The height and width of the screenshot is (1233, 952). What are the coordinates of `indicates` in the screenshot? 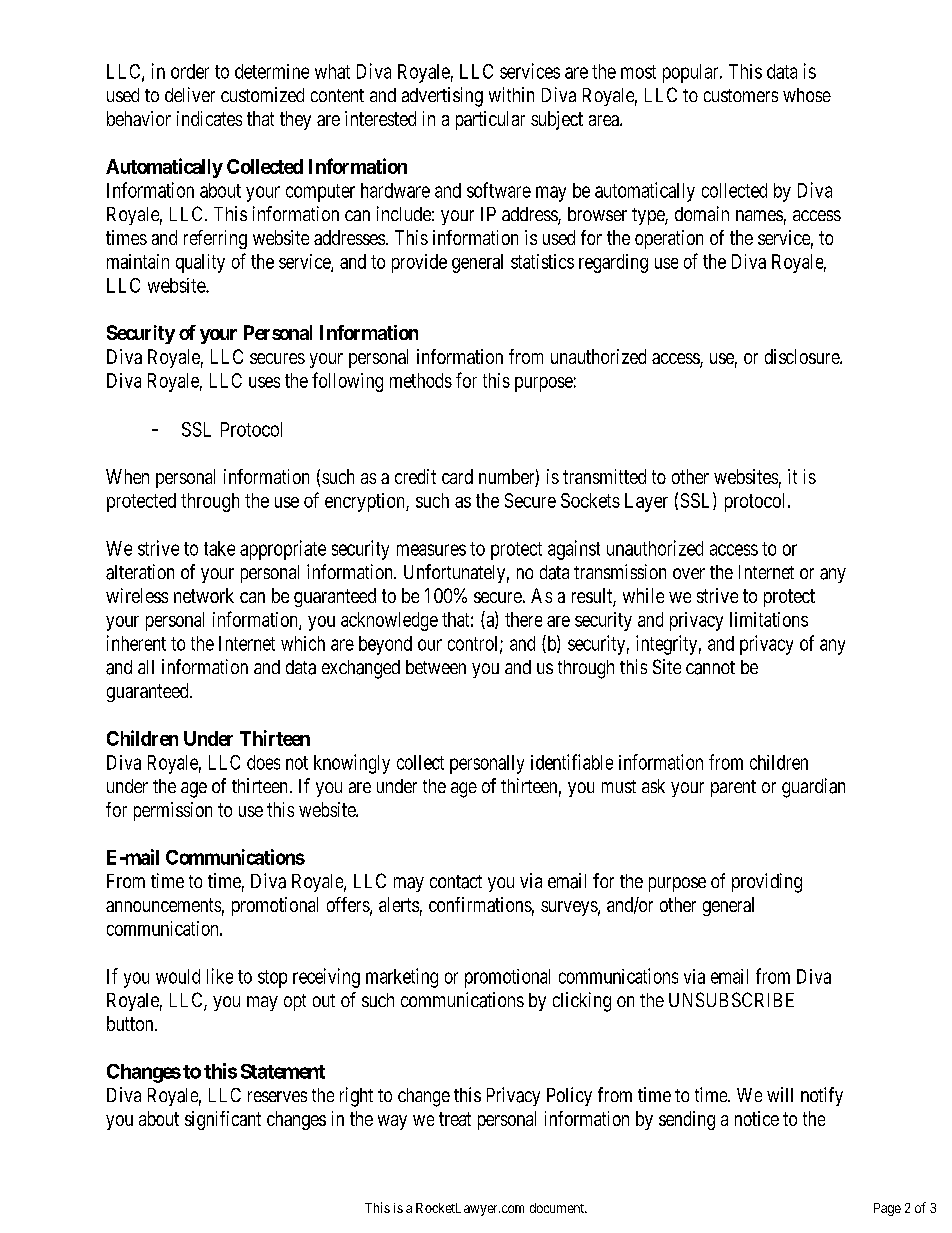 It's located at (209, 118).
